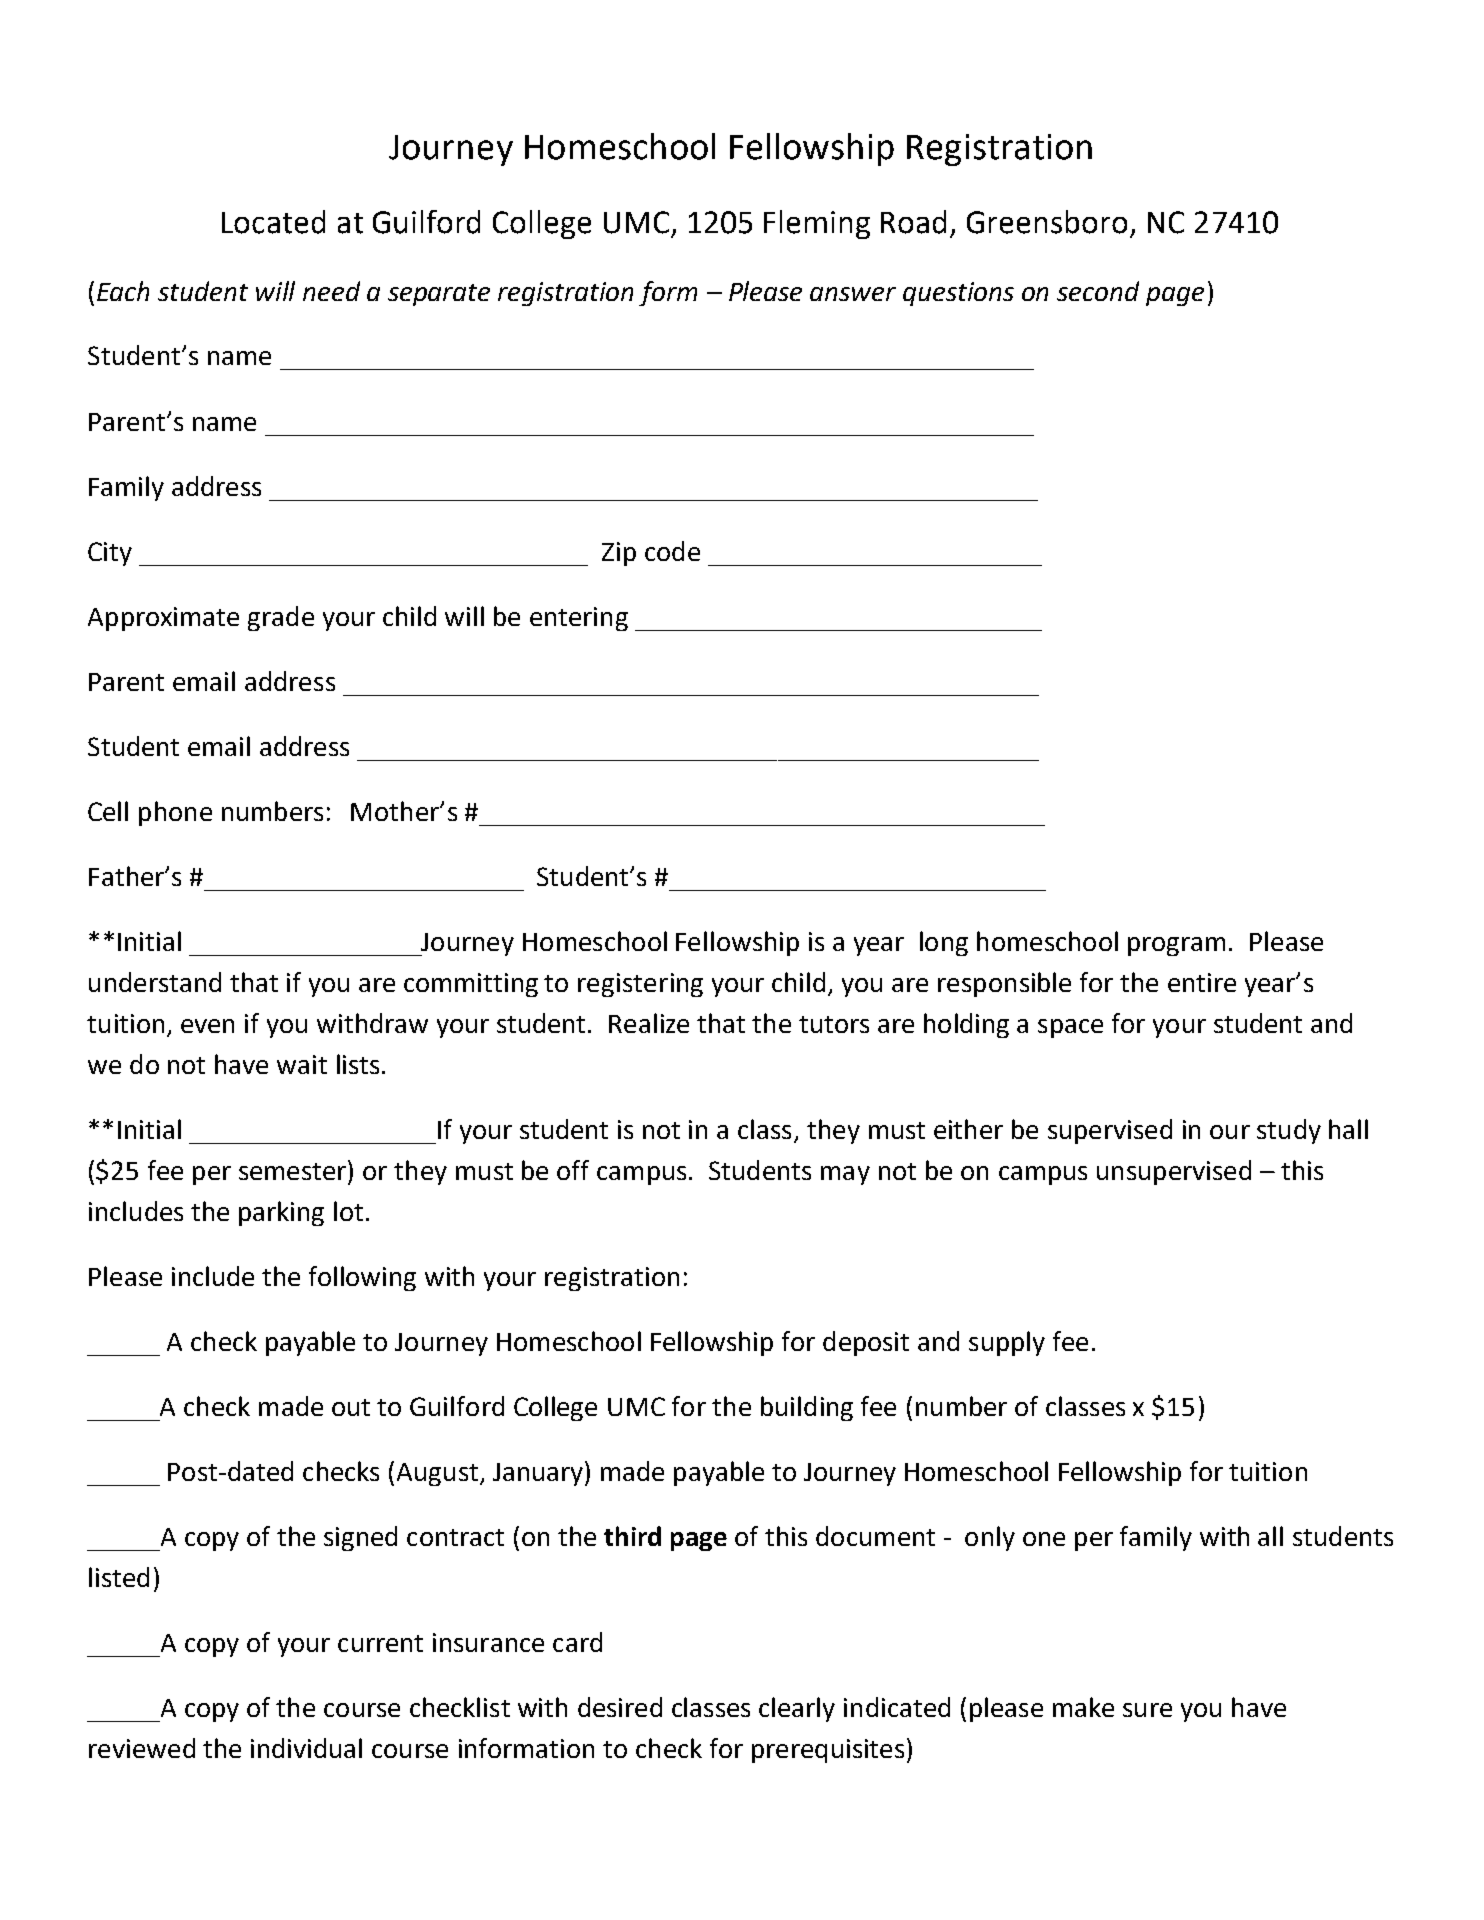 The width and height of the image is (1484, 1920). I want to click on individual, so click(306, 1748).
